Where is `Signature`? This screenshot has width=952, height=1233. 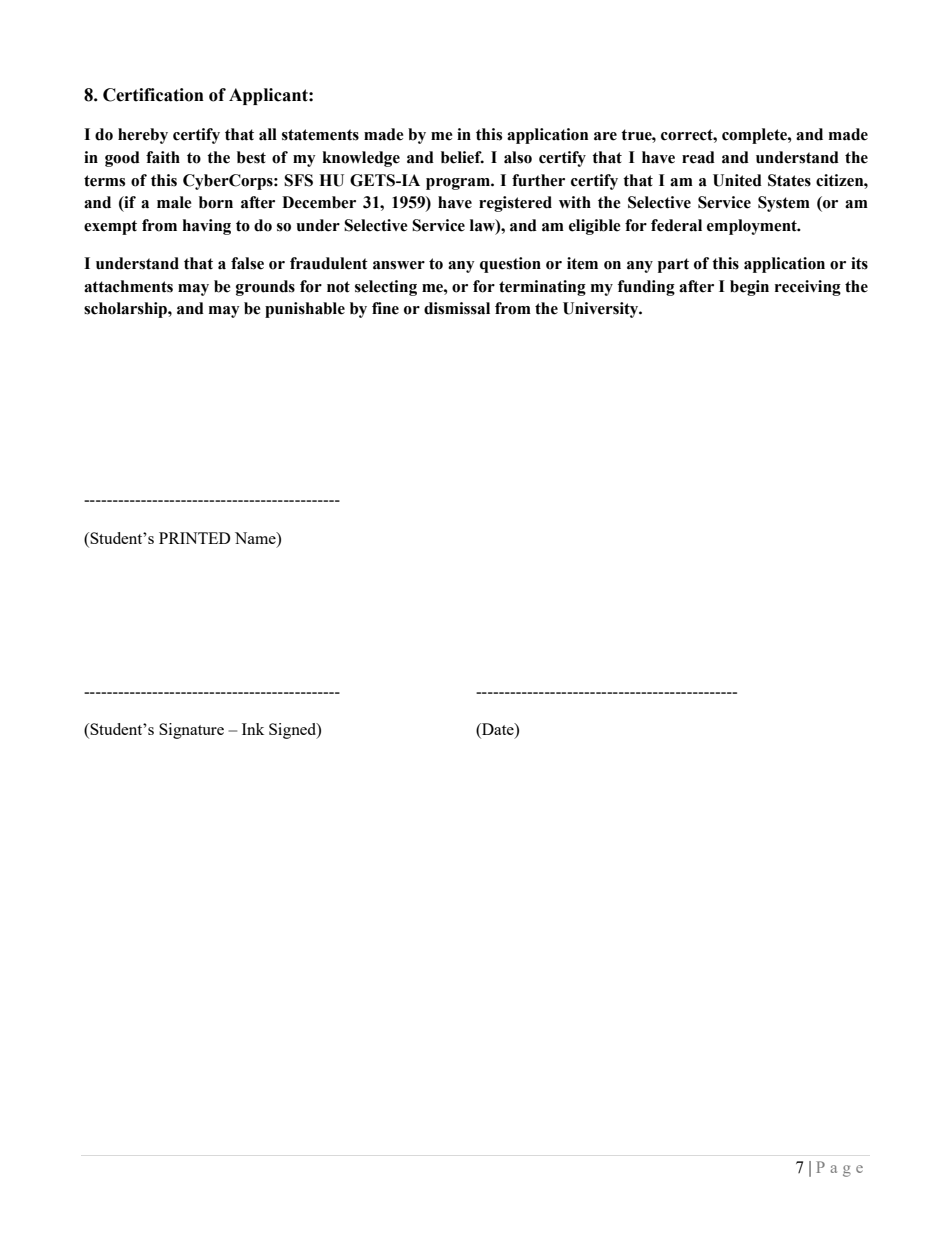 Signature is located at coordinates (191, 731).
